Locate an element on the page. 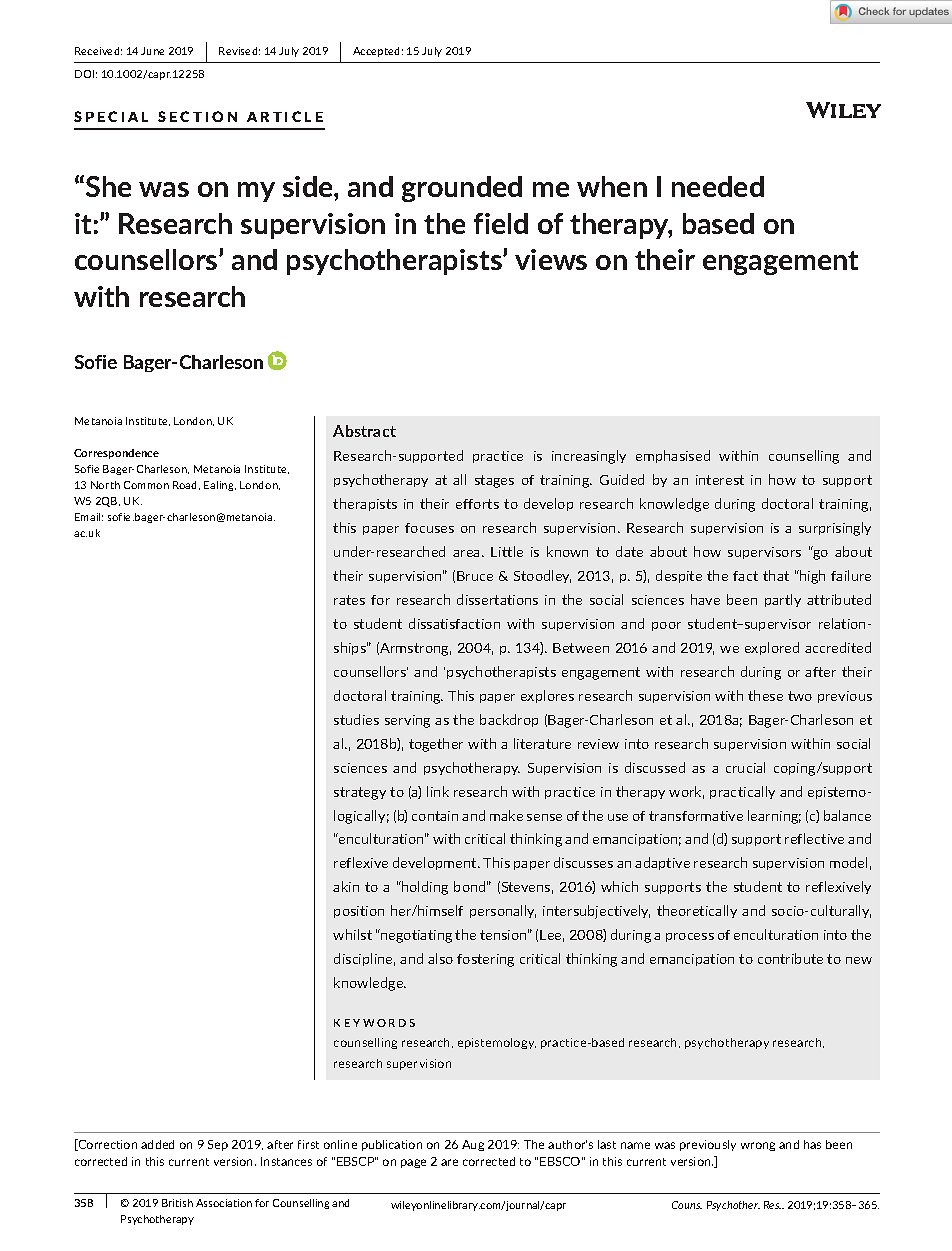  Aug is located at coordinates (473, 1145).
